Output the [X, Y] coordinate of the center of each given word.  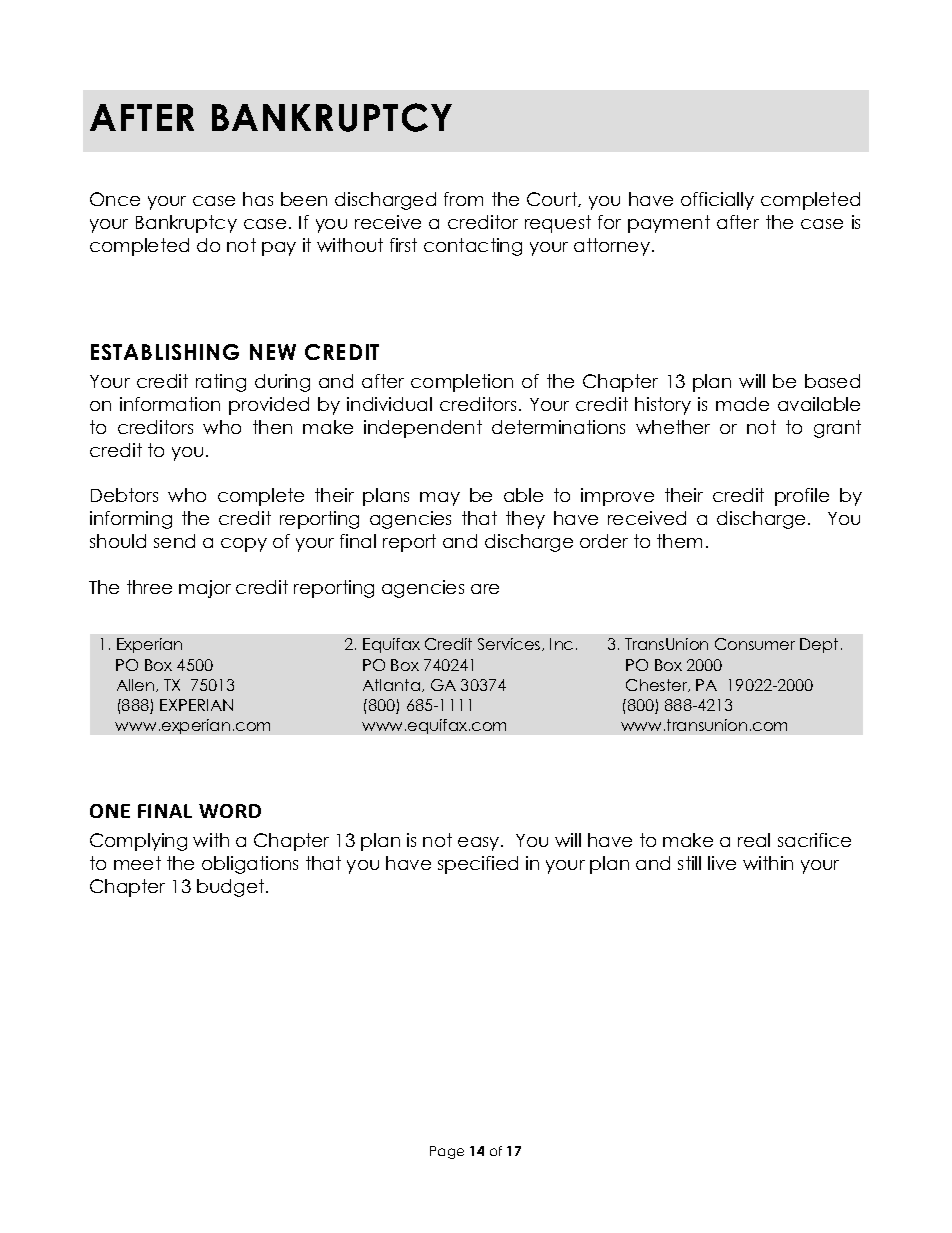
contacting [473, 247]
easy [480, 844]
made [742, 404]
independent [423, 429]
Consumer [755, 644]
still [689, 863]
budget [232, 888]
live [722, 863]
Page [447, 1152]
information [170, 404]
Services [510, 644]
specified [478, 865]
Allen [137, 685]
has [258, 199]
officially [717, 201]
